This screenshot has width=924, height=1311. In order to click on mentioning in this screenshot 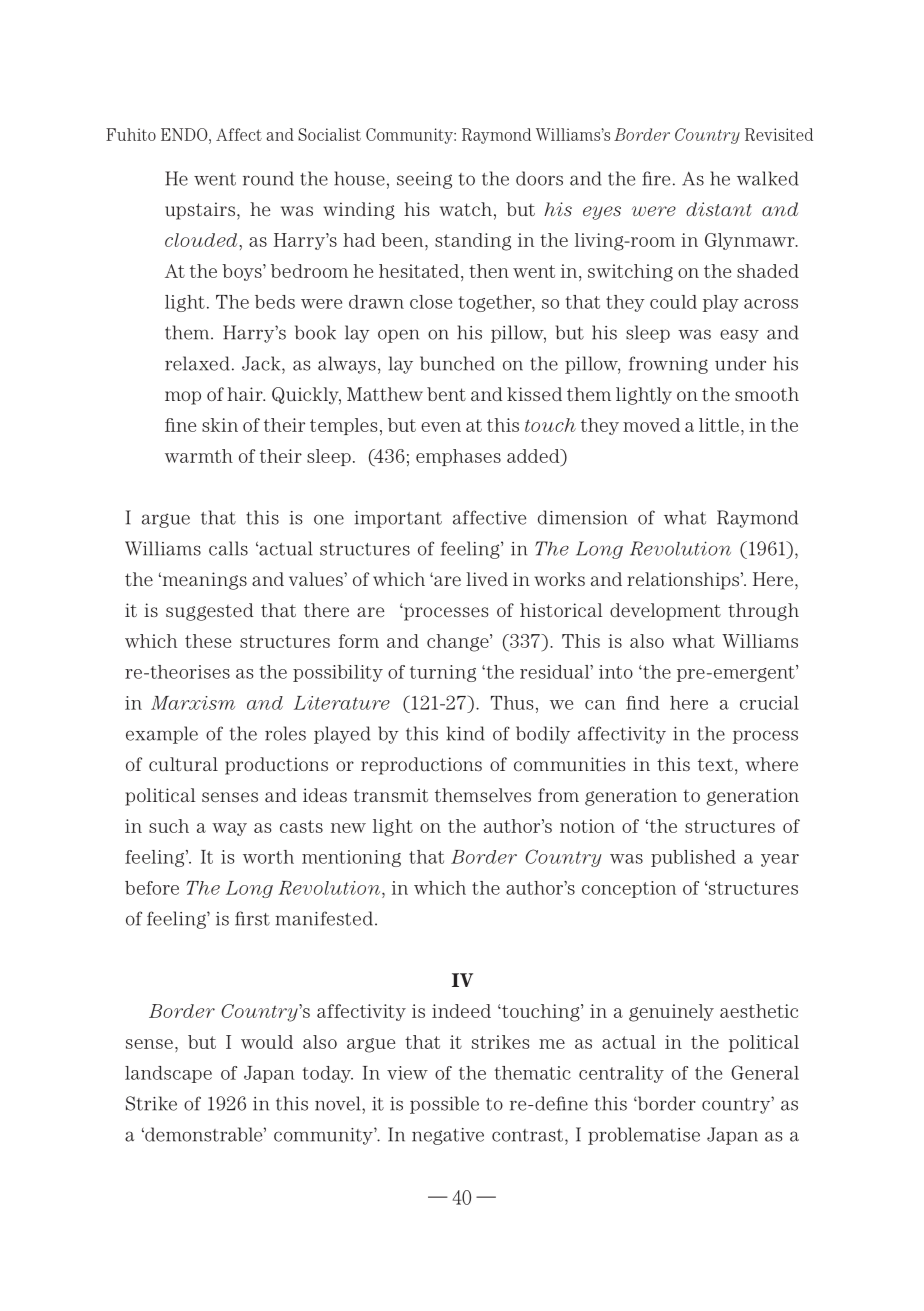, I will do `click(351, 858)`.
